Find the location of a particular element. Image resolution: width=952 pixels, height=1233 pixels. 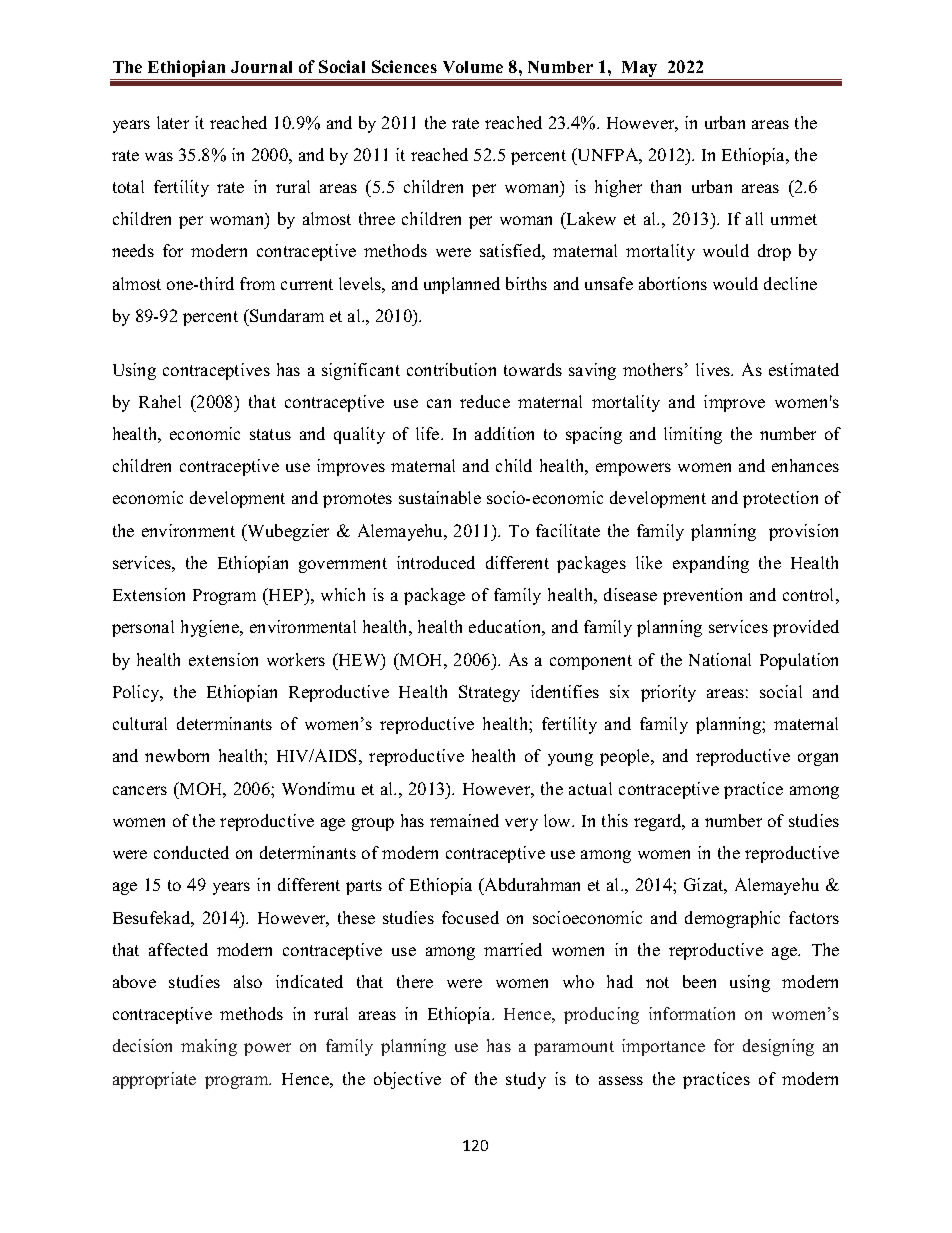

conducted is located at coordinates (191, 852).
